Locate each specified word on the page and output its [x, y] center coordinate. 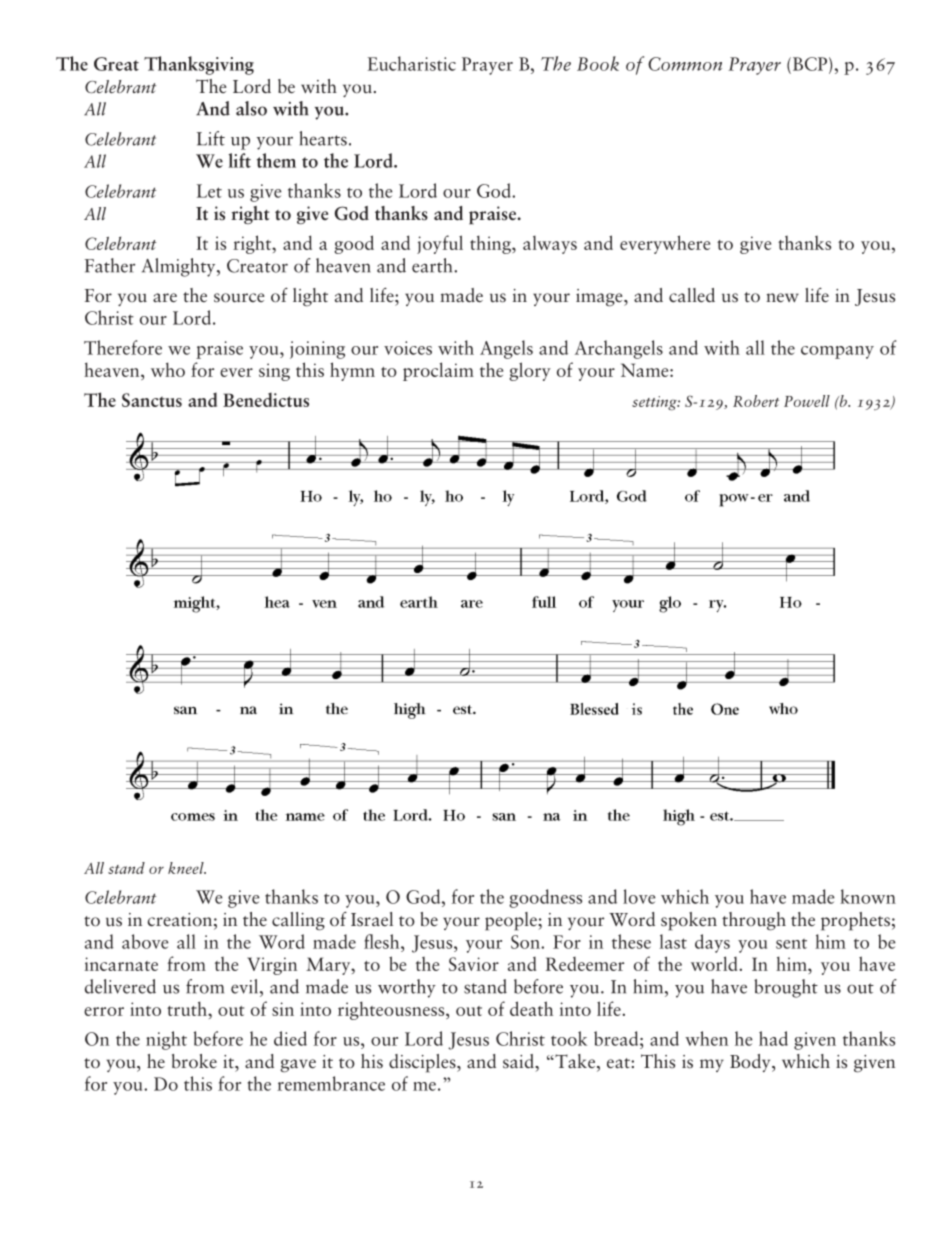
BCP [808, 64]
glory [530, 371]
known [868, 896]
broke [194, 1061]
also [251, 108]
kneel [187, 868]
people [512, 921]
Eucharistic [412, 63]
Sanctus [152, 400]
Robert [756, 401]
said [519, 1061]
